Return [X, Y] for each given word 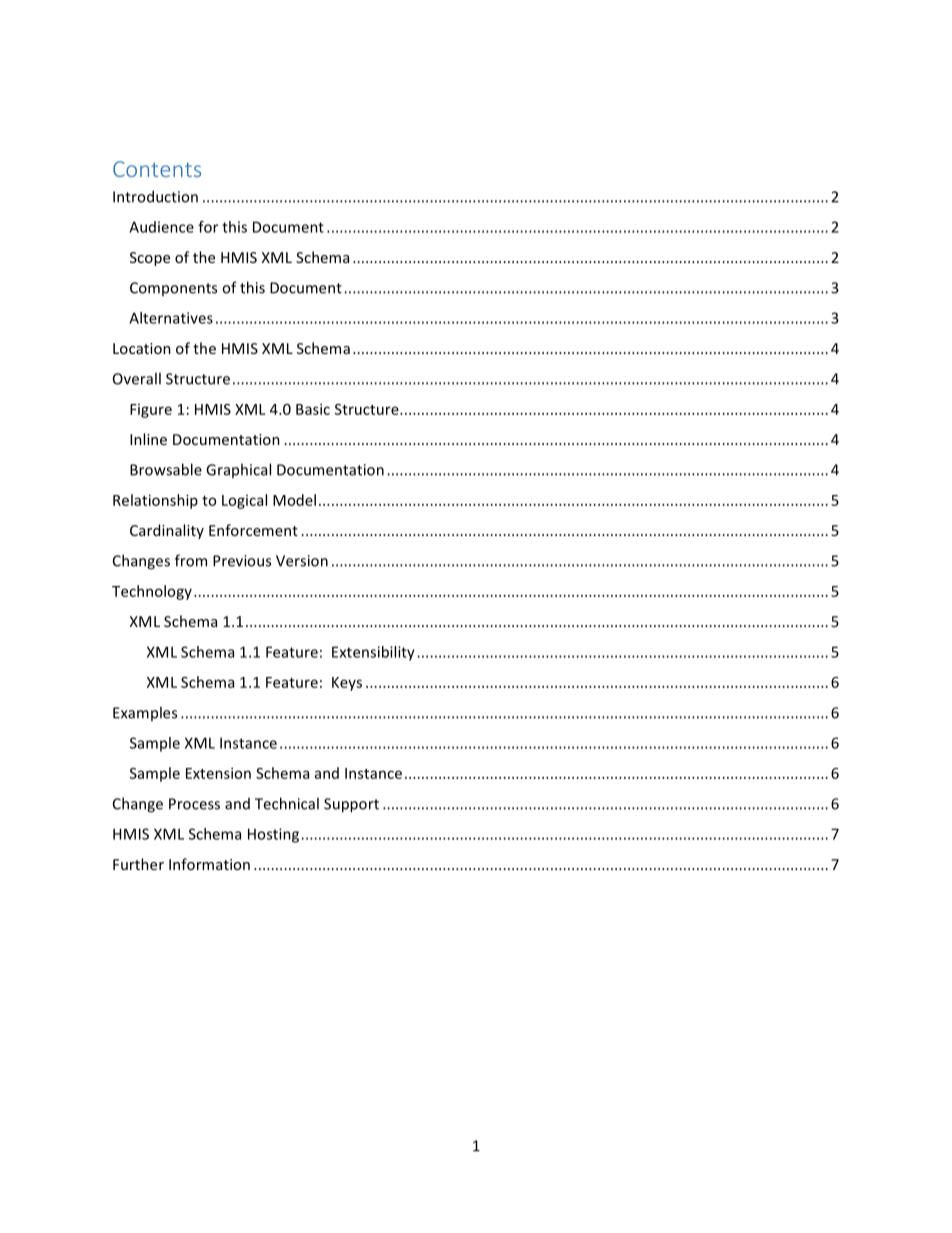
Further [138, 864]
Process [194, 804]
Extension [218, 773]
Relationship [155, 501]
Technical [287, 803]
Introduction [155, 196]
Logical [244, 501]
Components [173, 289]
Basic [313, 409]
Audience [161, 227]
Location [142, 348]
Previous [242, 561]
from [191, 560]
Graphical [238, 470]
